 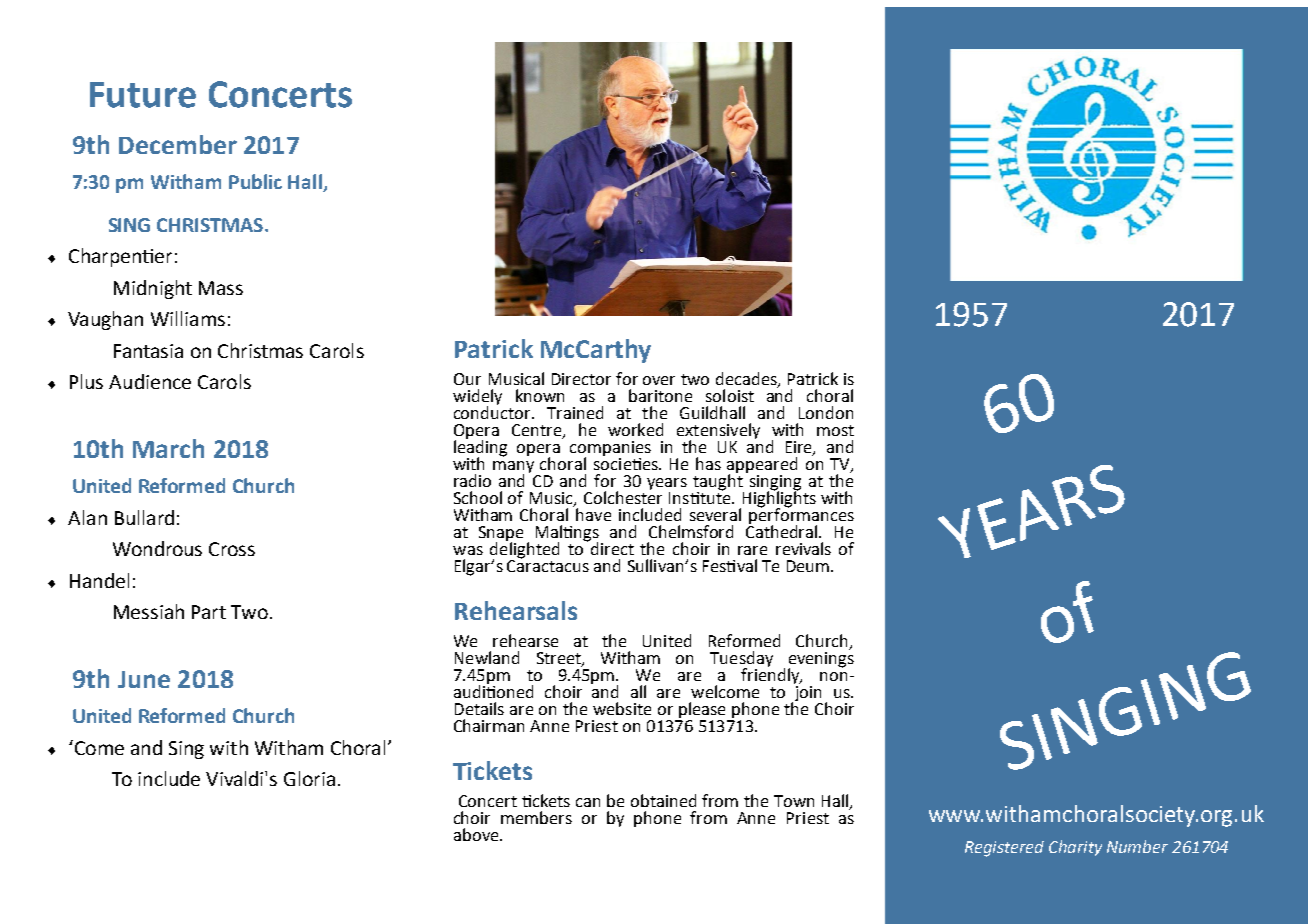 I want to click on Part, so click(x=209, y=612).
